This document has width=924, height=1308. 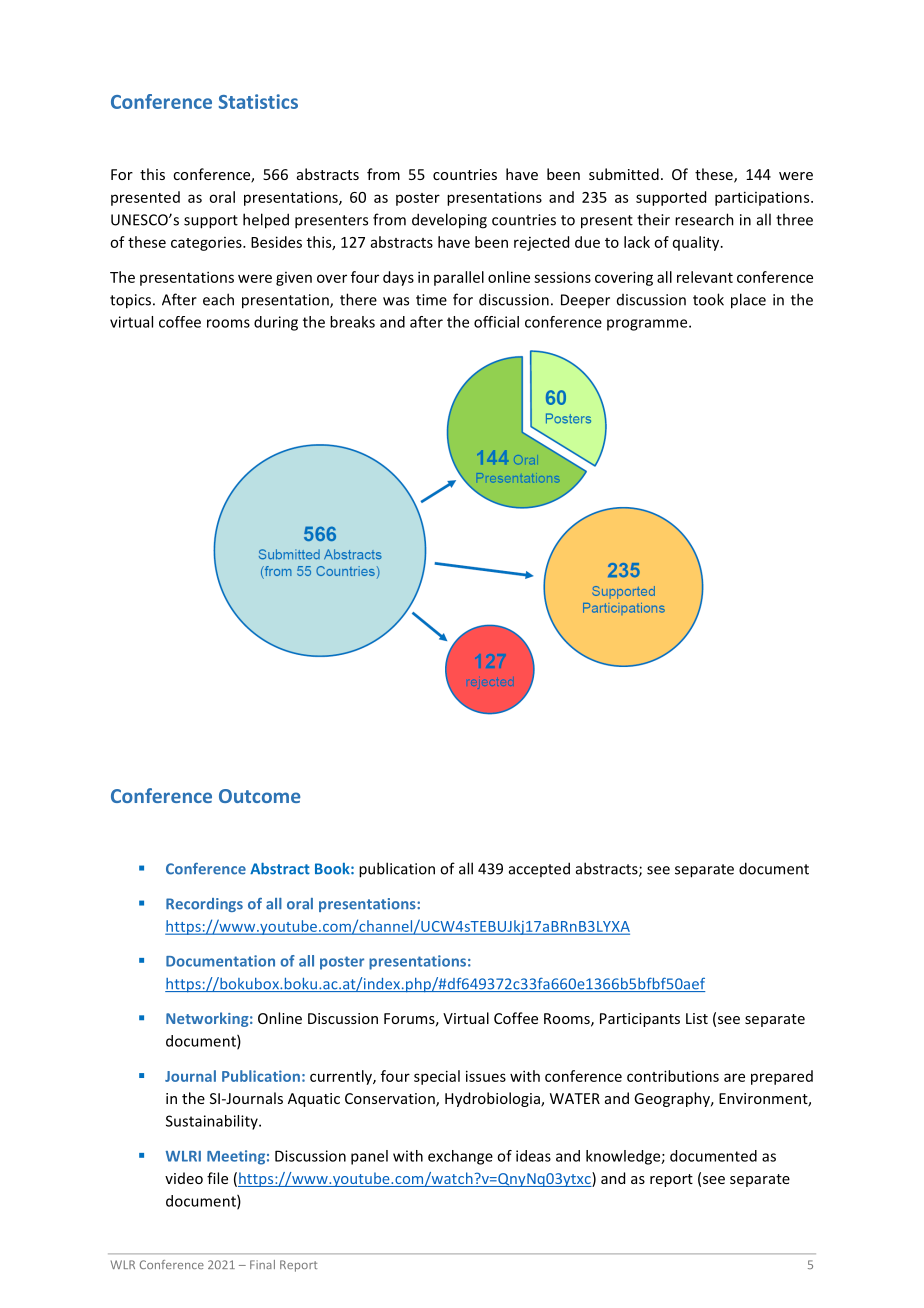 I want to click on accepted, so click(x=539, y=869).
